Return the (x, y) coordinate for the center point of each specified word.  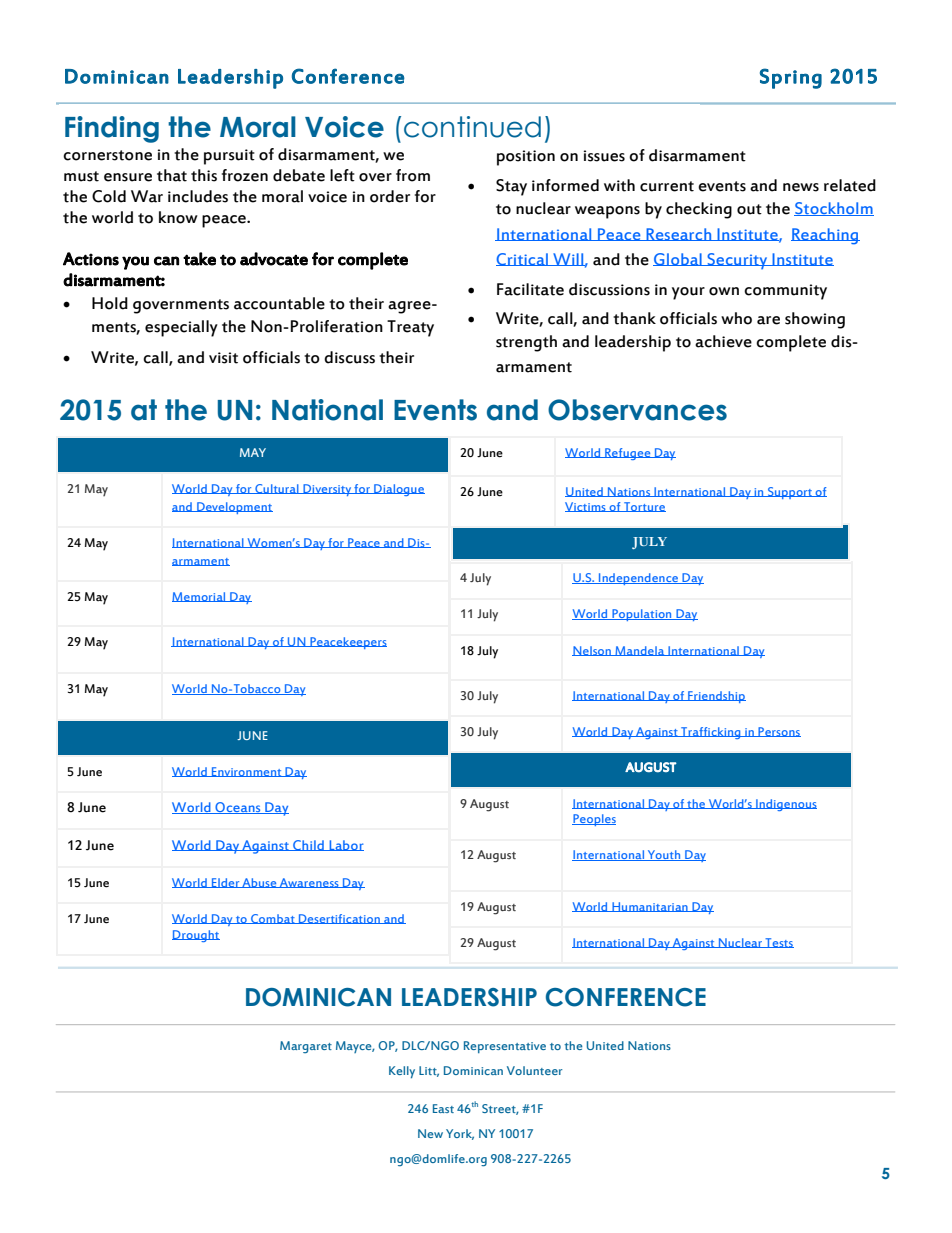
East (443, 1108)
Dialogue (398, 490)
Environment (247, 772)
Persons (778, 732)
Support (790, 493)
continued (472, 127)
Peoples (594, 820)
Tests (778, 943)
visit (223, 358)
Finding (112, 129)
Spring (791, 78)
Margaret (306, 1047)
